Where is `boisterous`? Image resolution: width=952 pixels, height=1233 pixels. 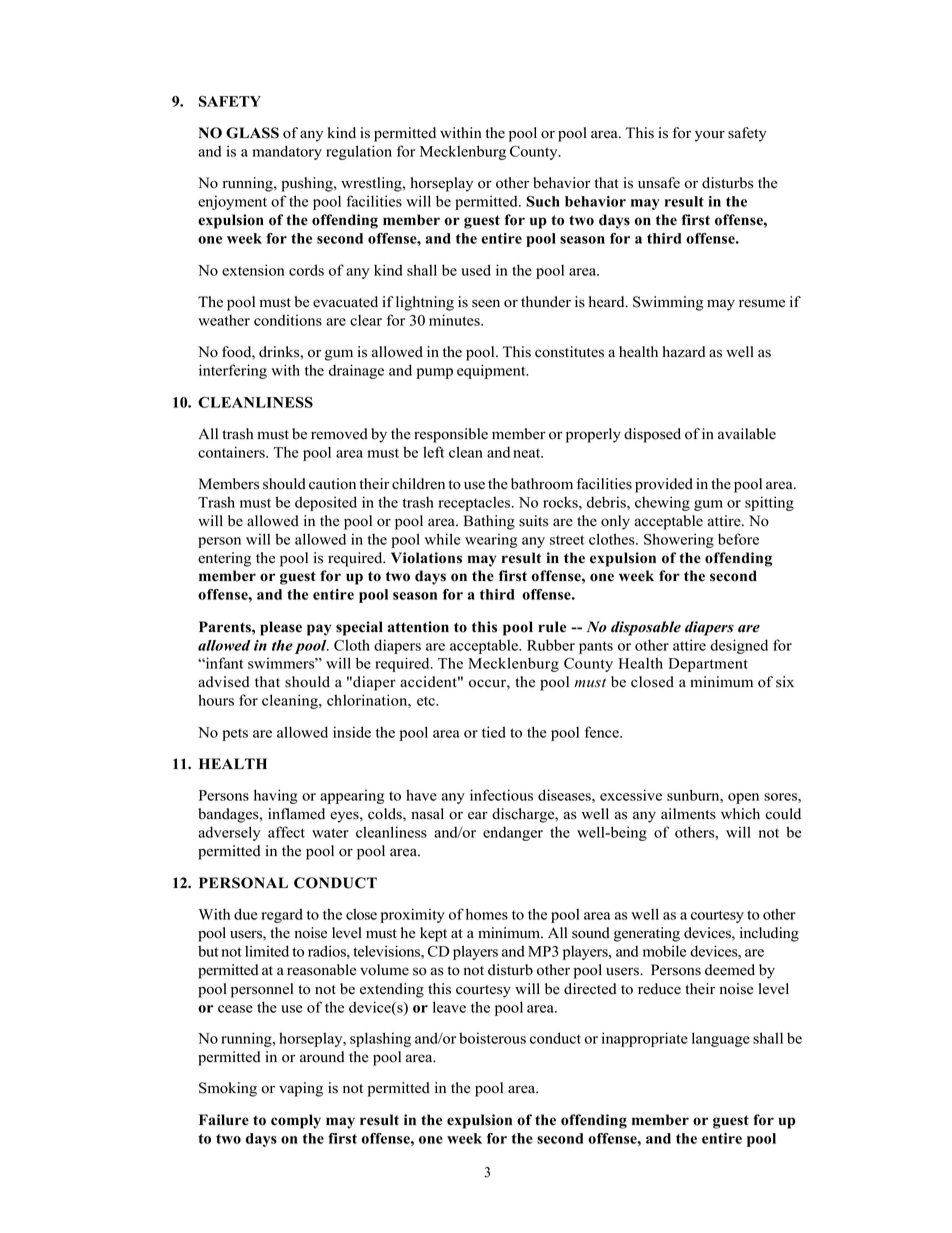
boisterous is located at coordinates (492, 1038).
